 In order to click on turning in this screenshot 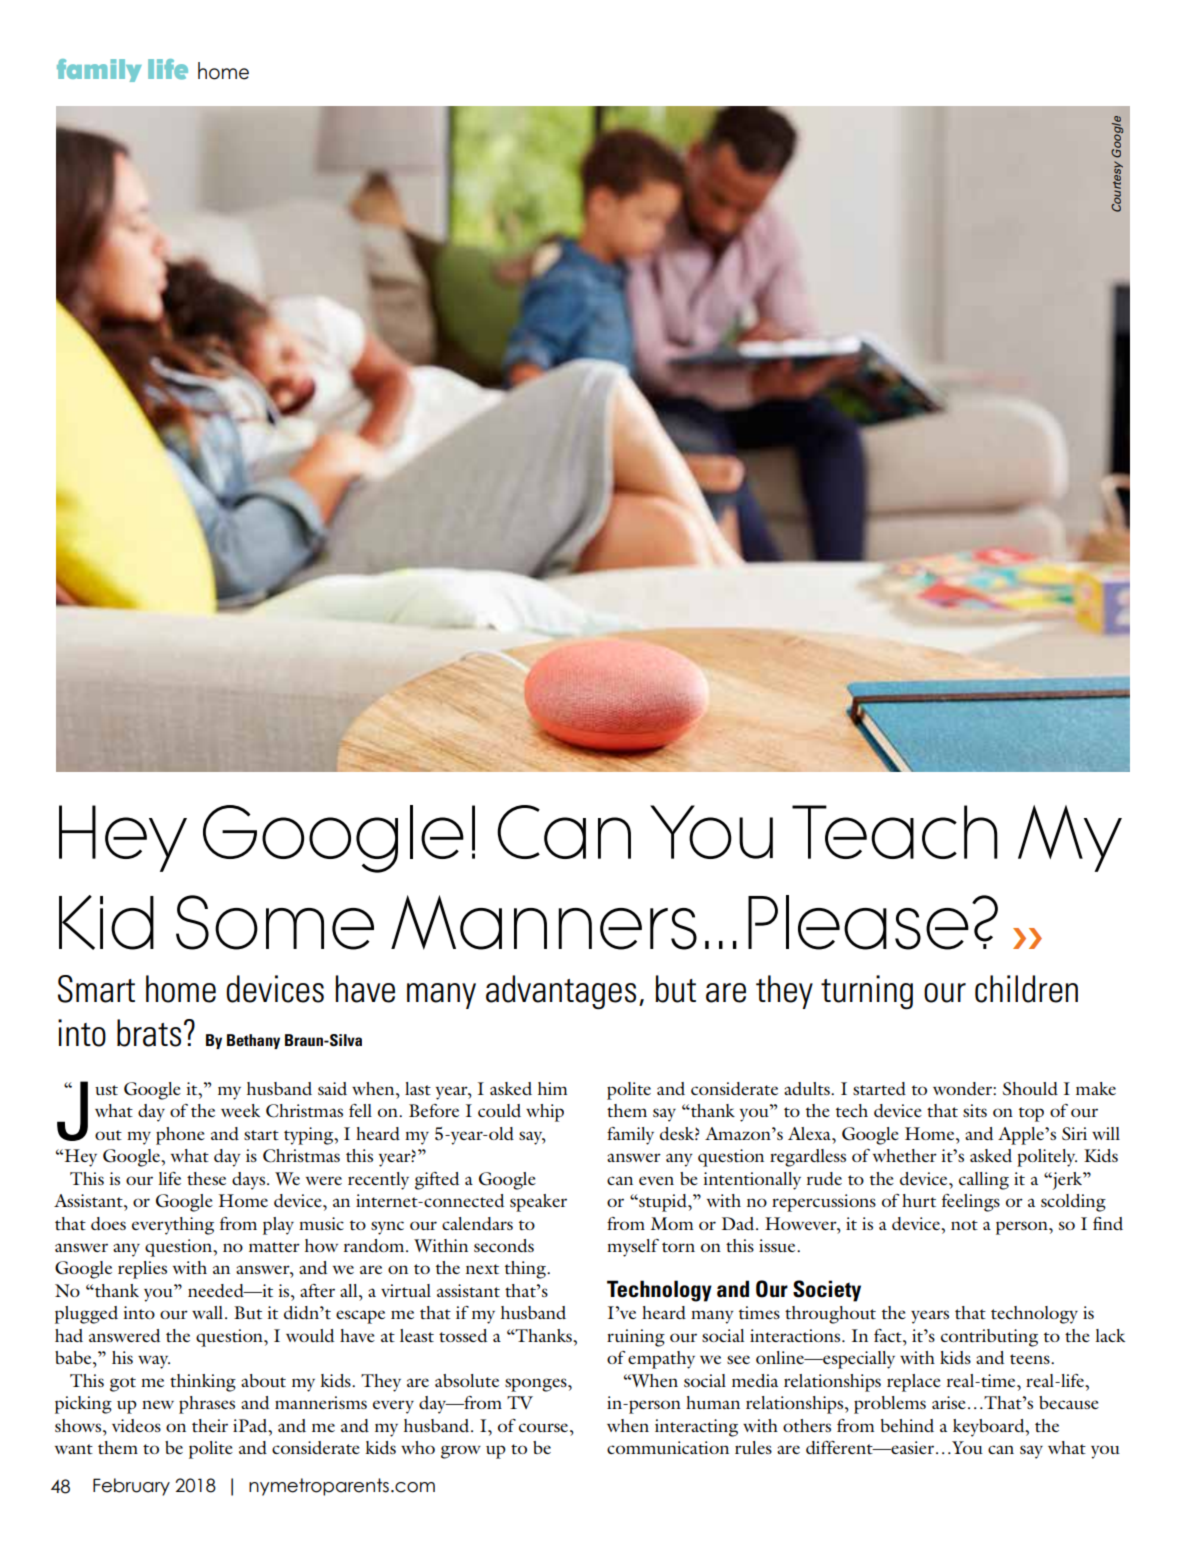, I will do `click(867, 992)`.
